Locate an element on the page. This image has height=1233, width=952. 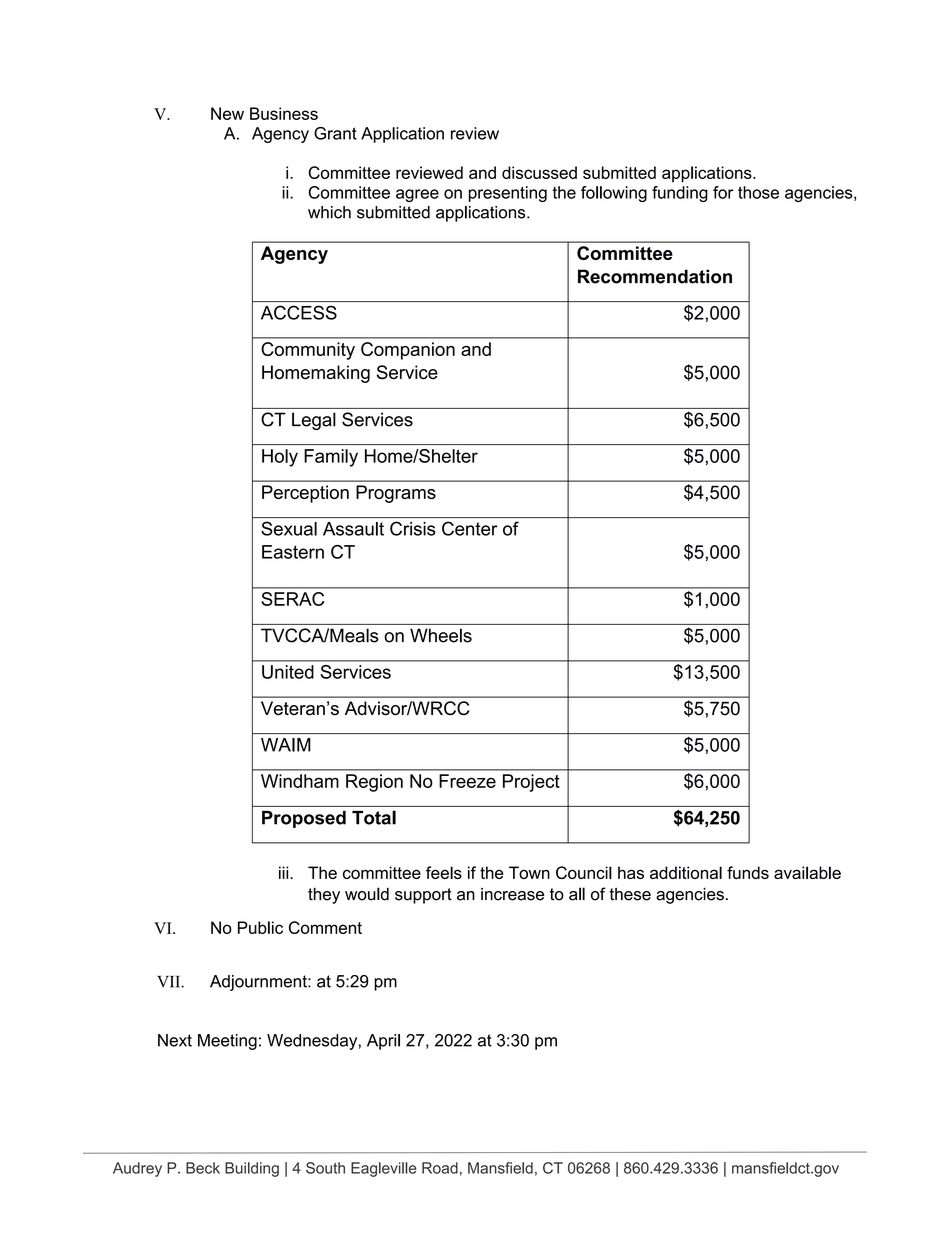
Road is located at coordinates (440, 1168).
